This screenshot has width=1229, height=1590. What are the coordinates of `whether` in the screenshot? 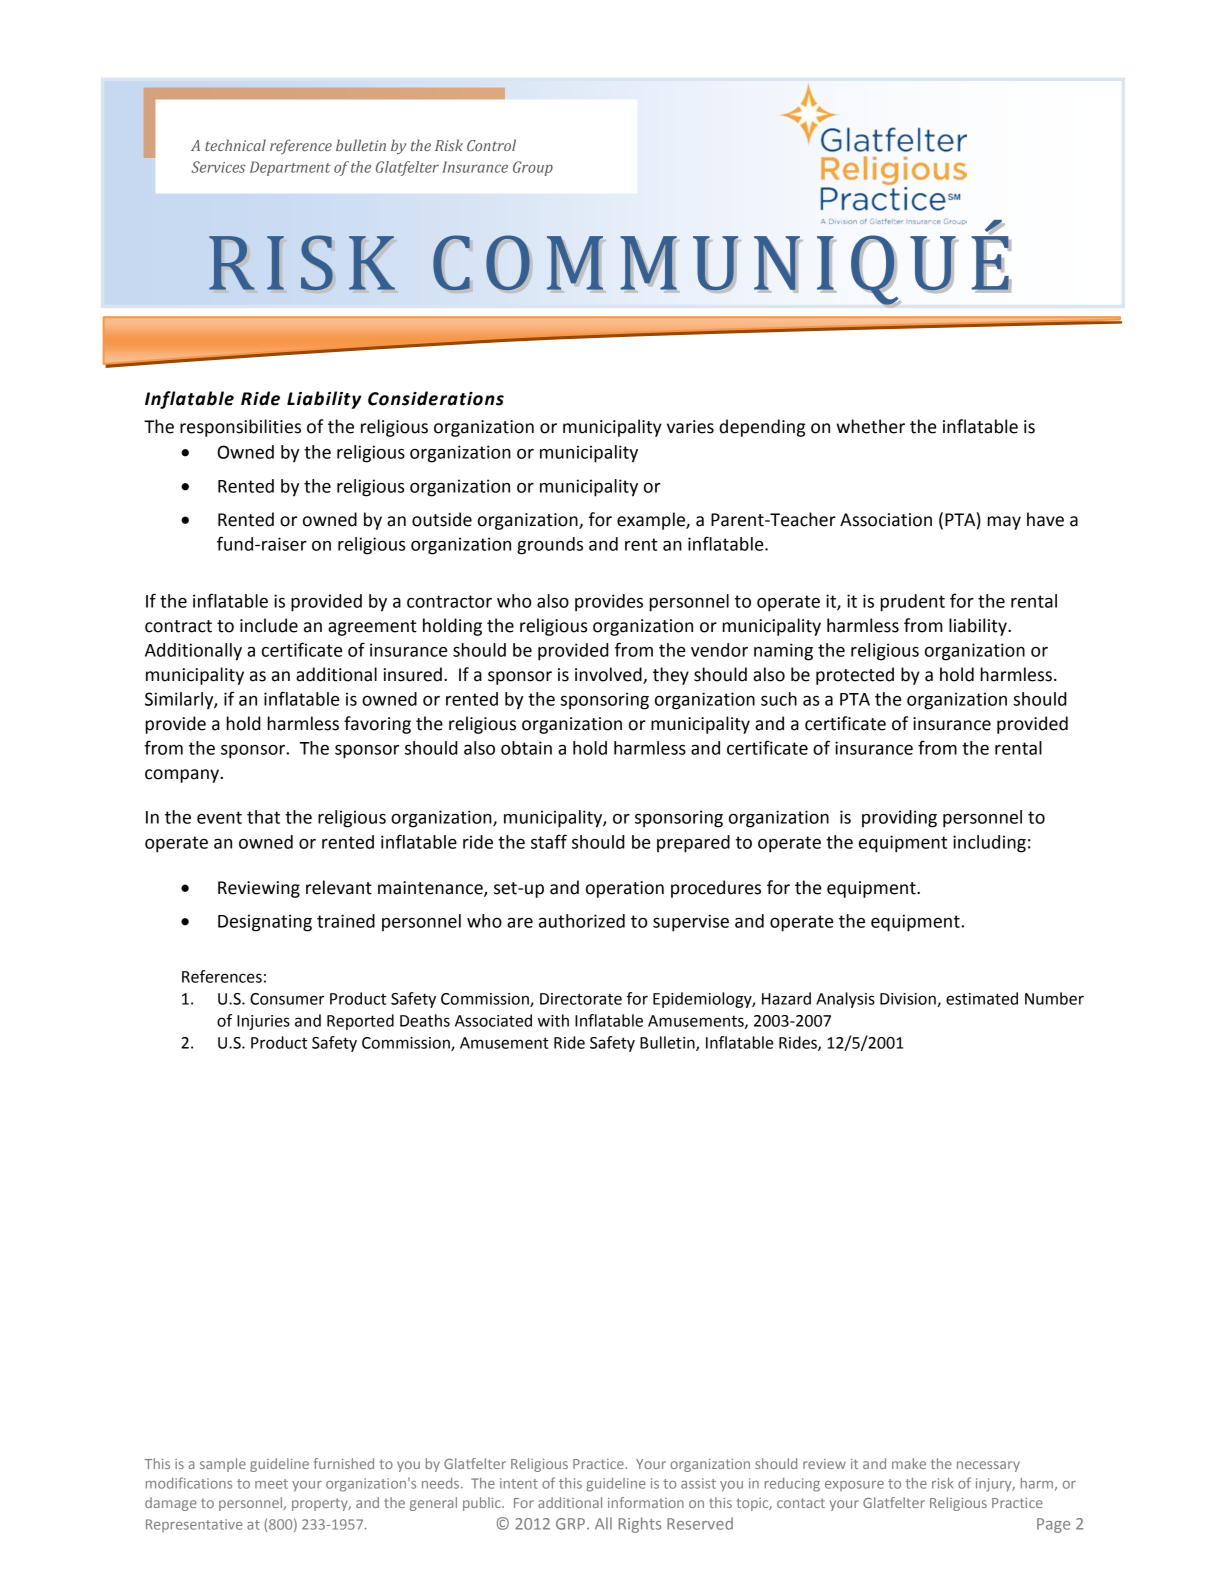 It's located at (870, 426).
